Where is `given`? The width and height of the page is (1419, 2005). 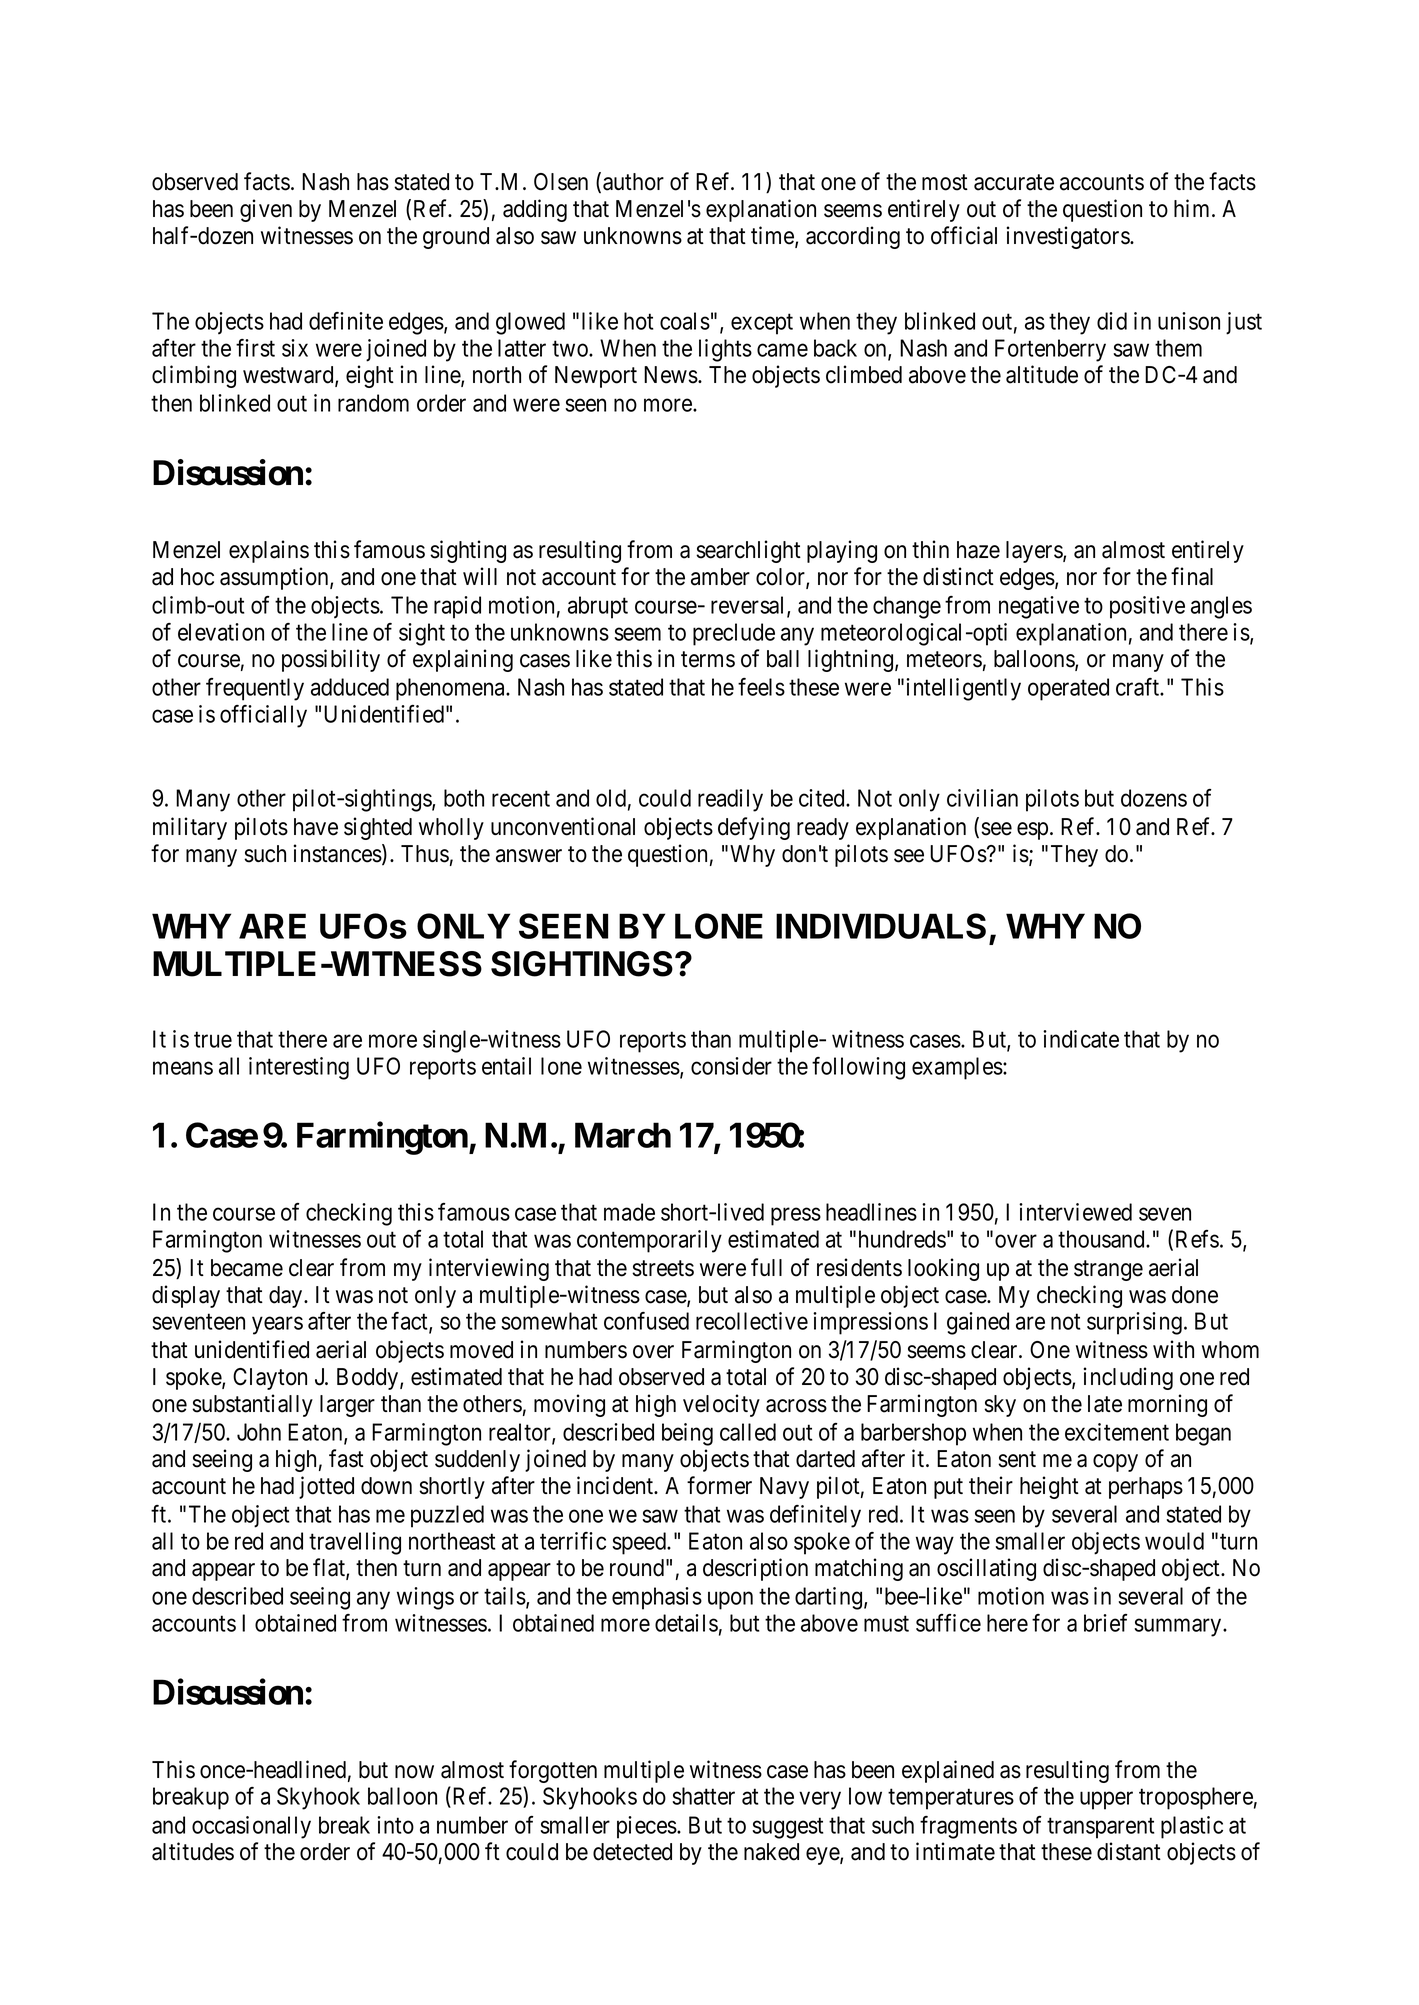
given is located at coordinates (266, 210).
